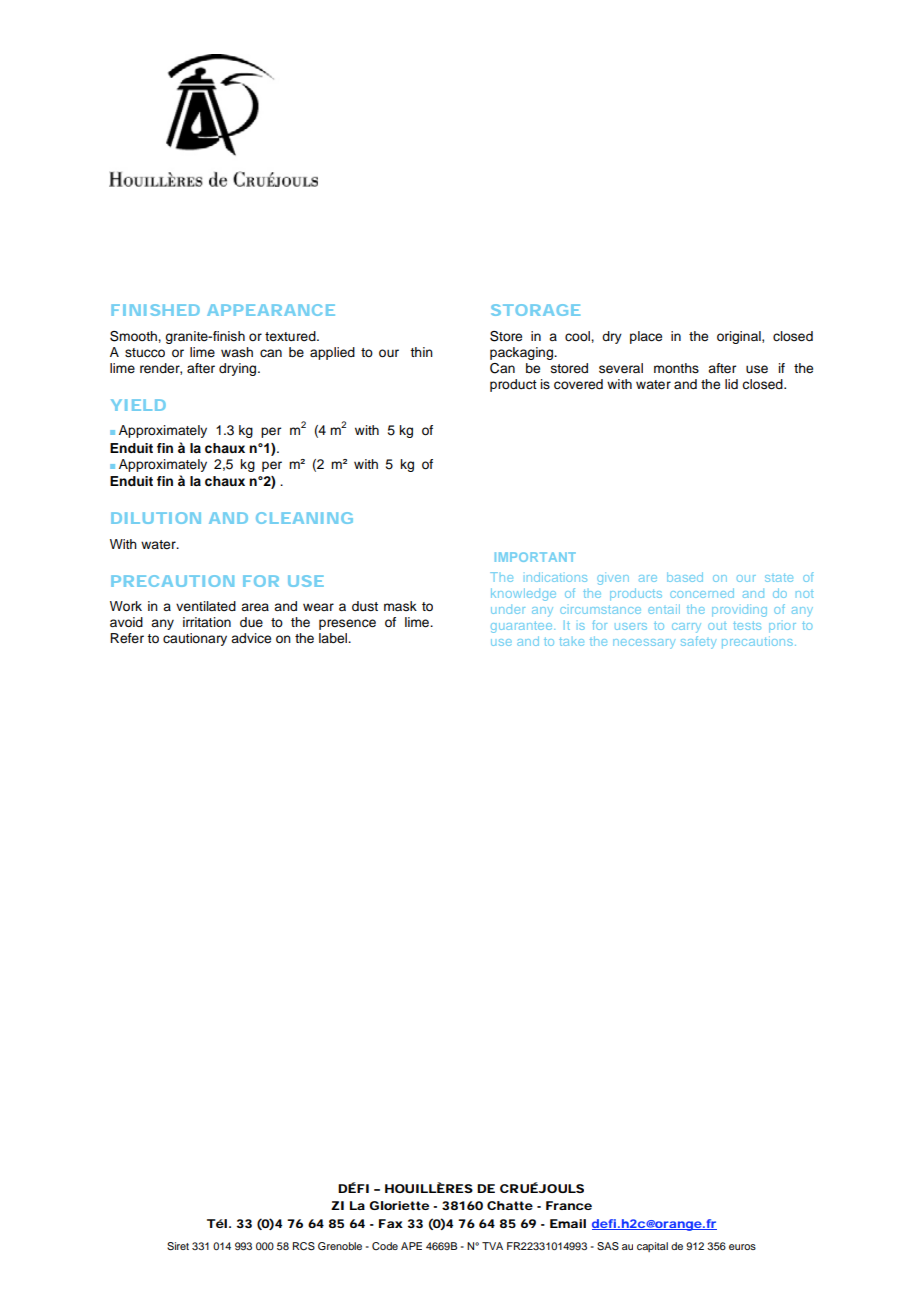 Image resolution: width=924 pixels, height=1308 pixels. Describe the element at coordinates (340, 1246) in the screenshot. I see `Grenoble` at that location.
